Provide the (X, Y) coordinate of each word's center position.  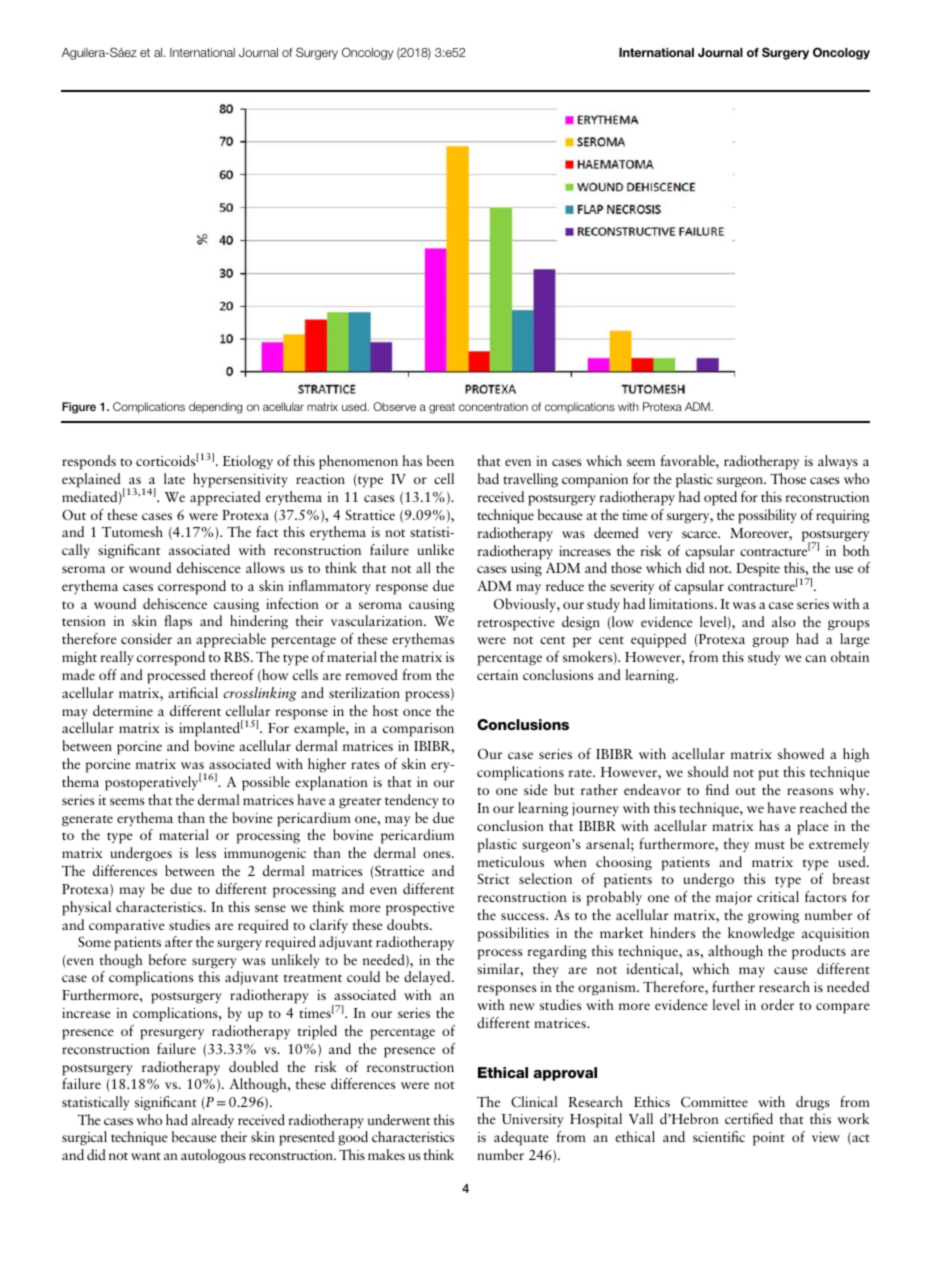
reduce (565, 585)
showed (801, 753)
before (167, 959)
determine (123, 710)
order (777, 1004)
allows (265, 567)
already (212, 1121)
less (206, 852)
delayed (428, 978)
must (770, 845)
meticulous (510, 861)
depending (215, 408)
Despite (758, 570)
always (838, 462)
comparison (418, 730)
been (440, 460)
